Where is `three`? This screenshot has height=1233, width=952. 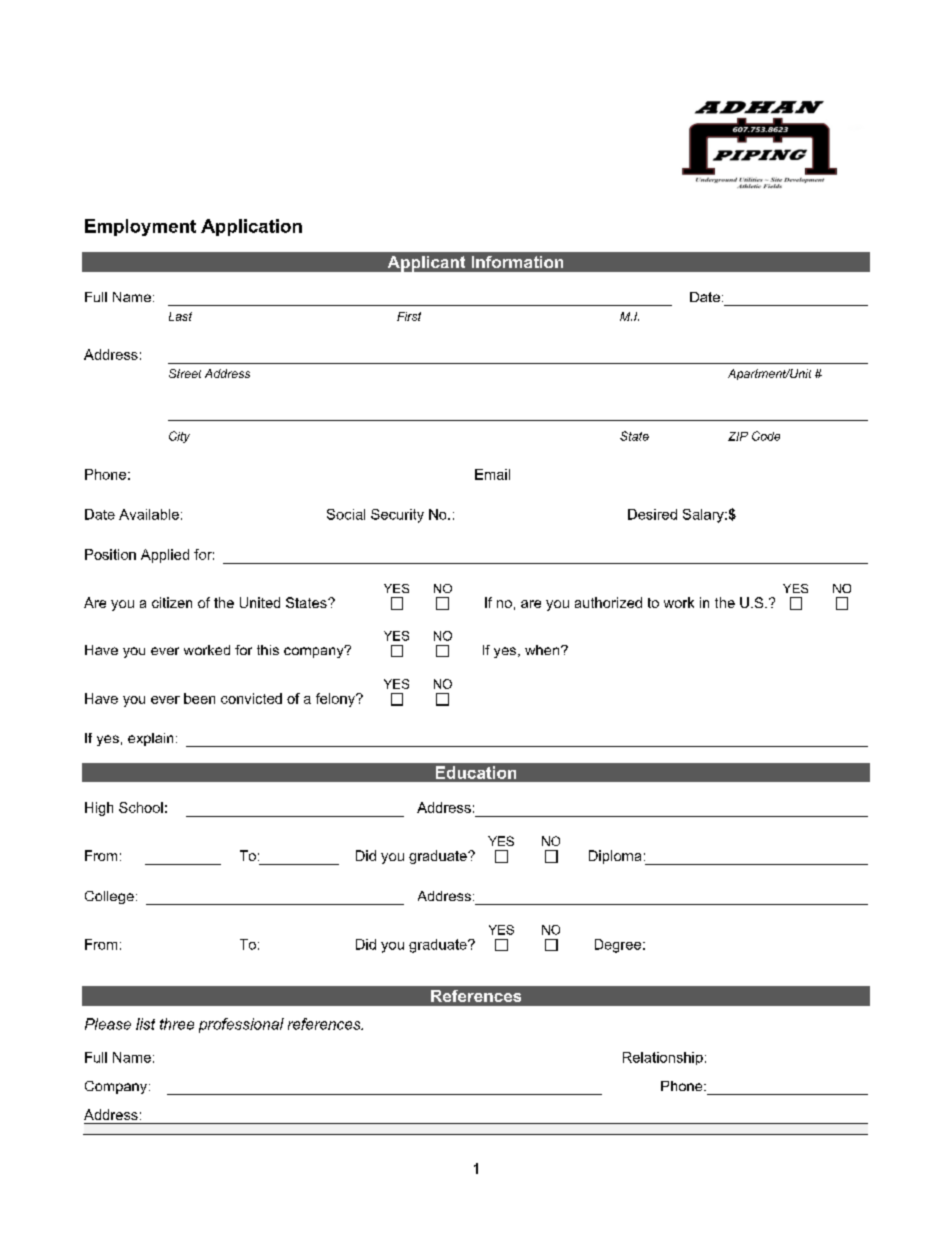 three is located at coordinates (177, 1024).
